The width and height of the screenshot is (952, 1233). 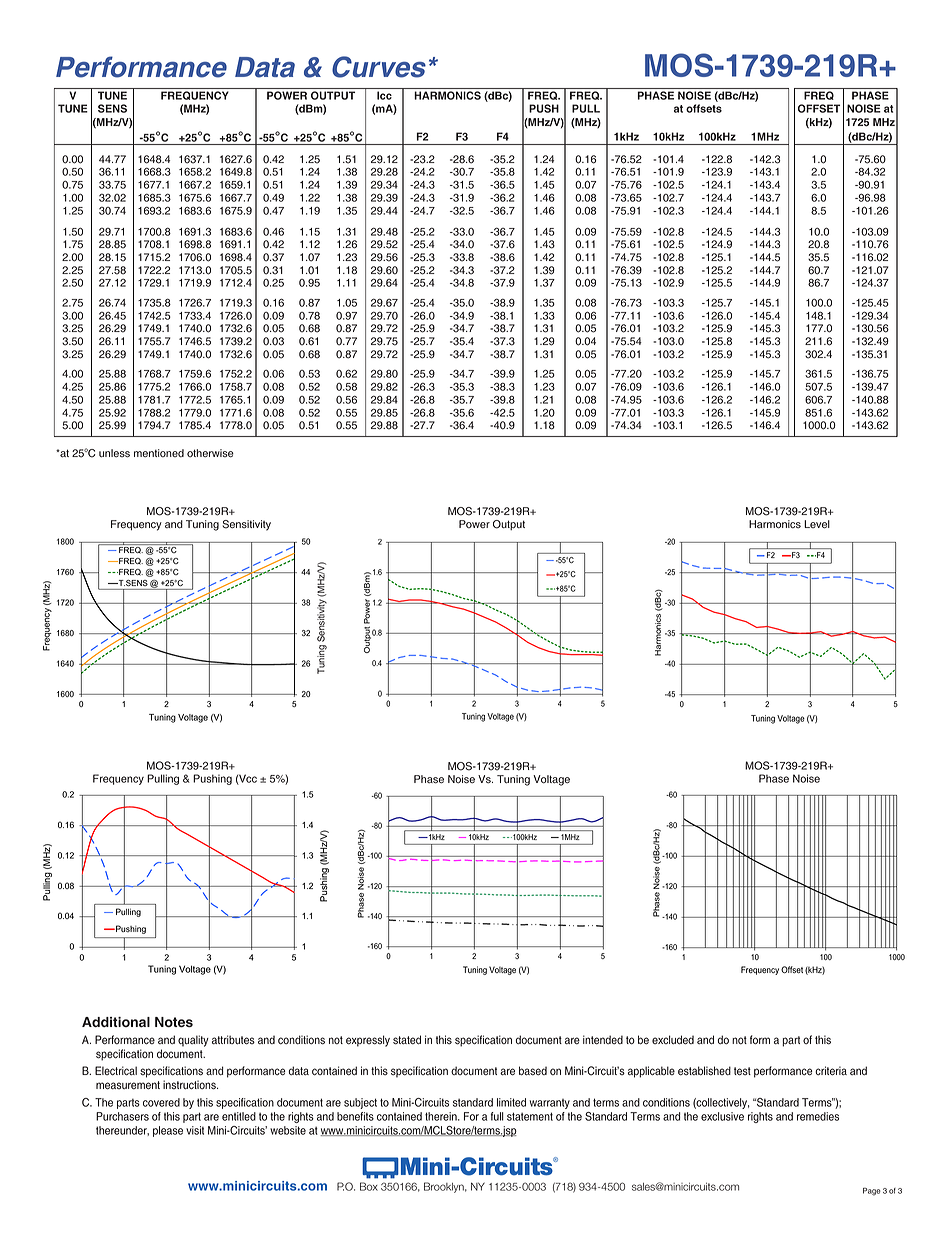 I want to click on Curves, so click(x=379, y=67).
